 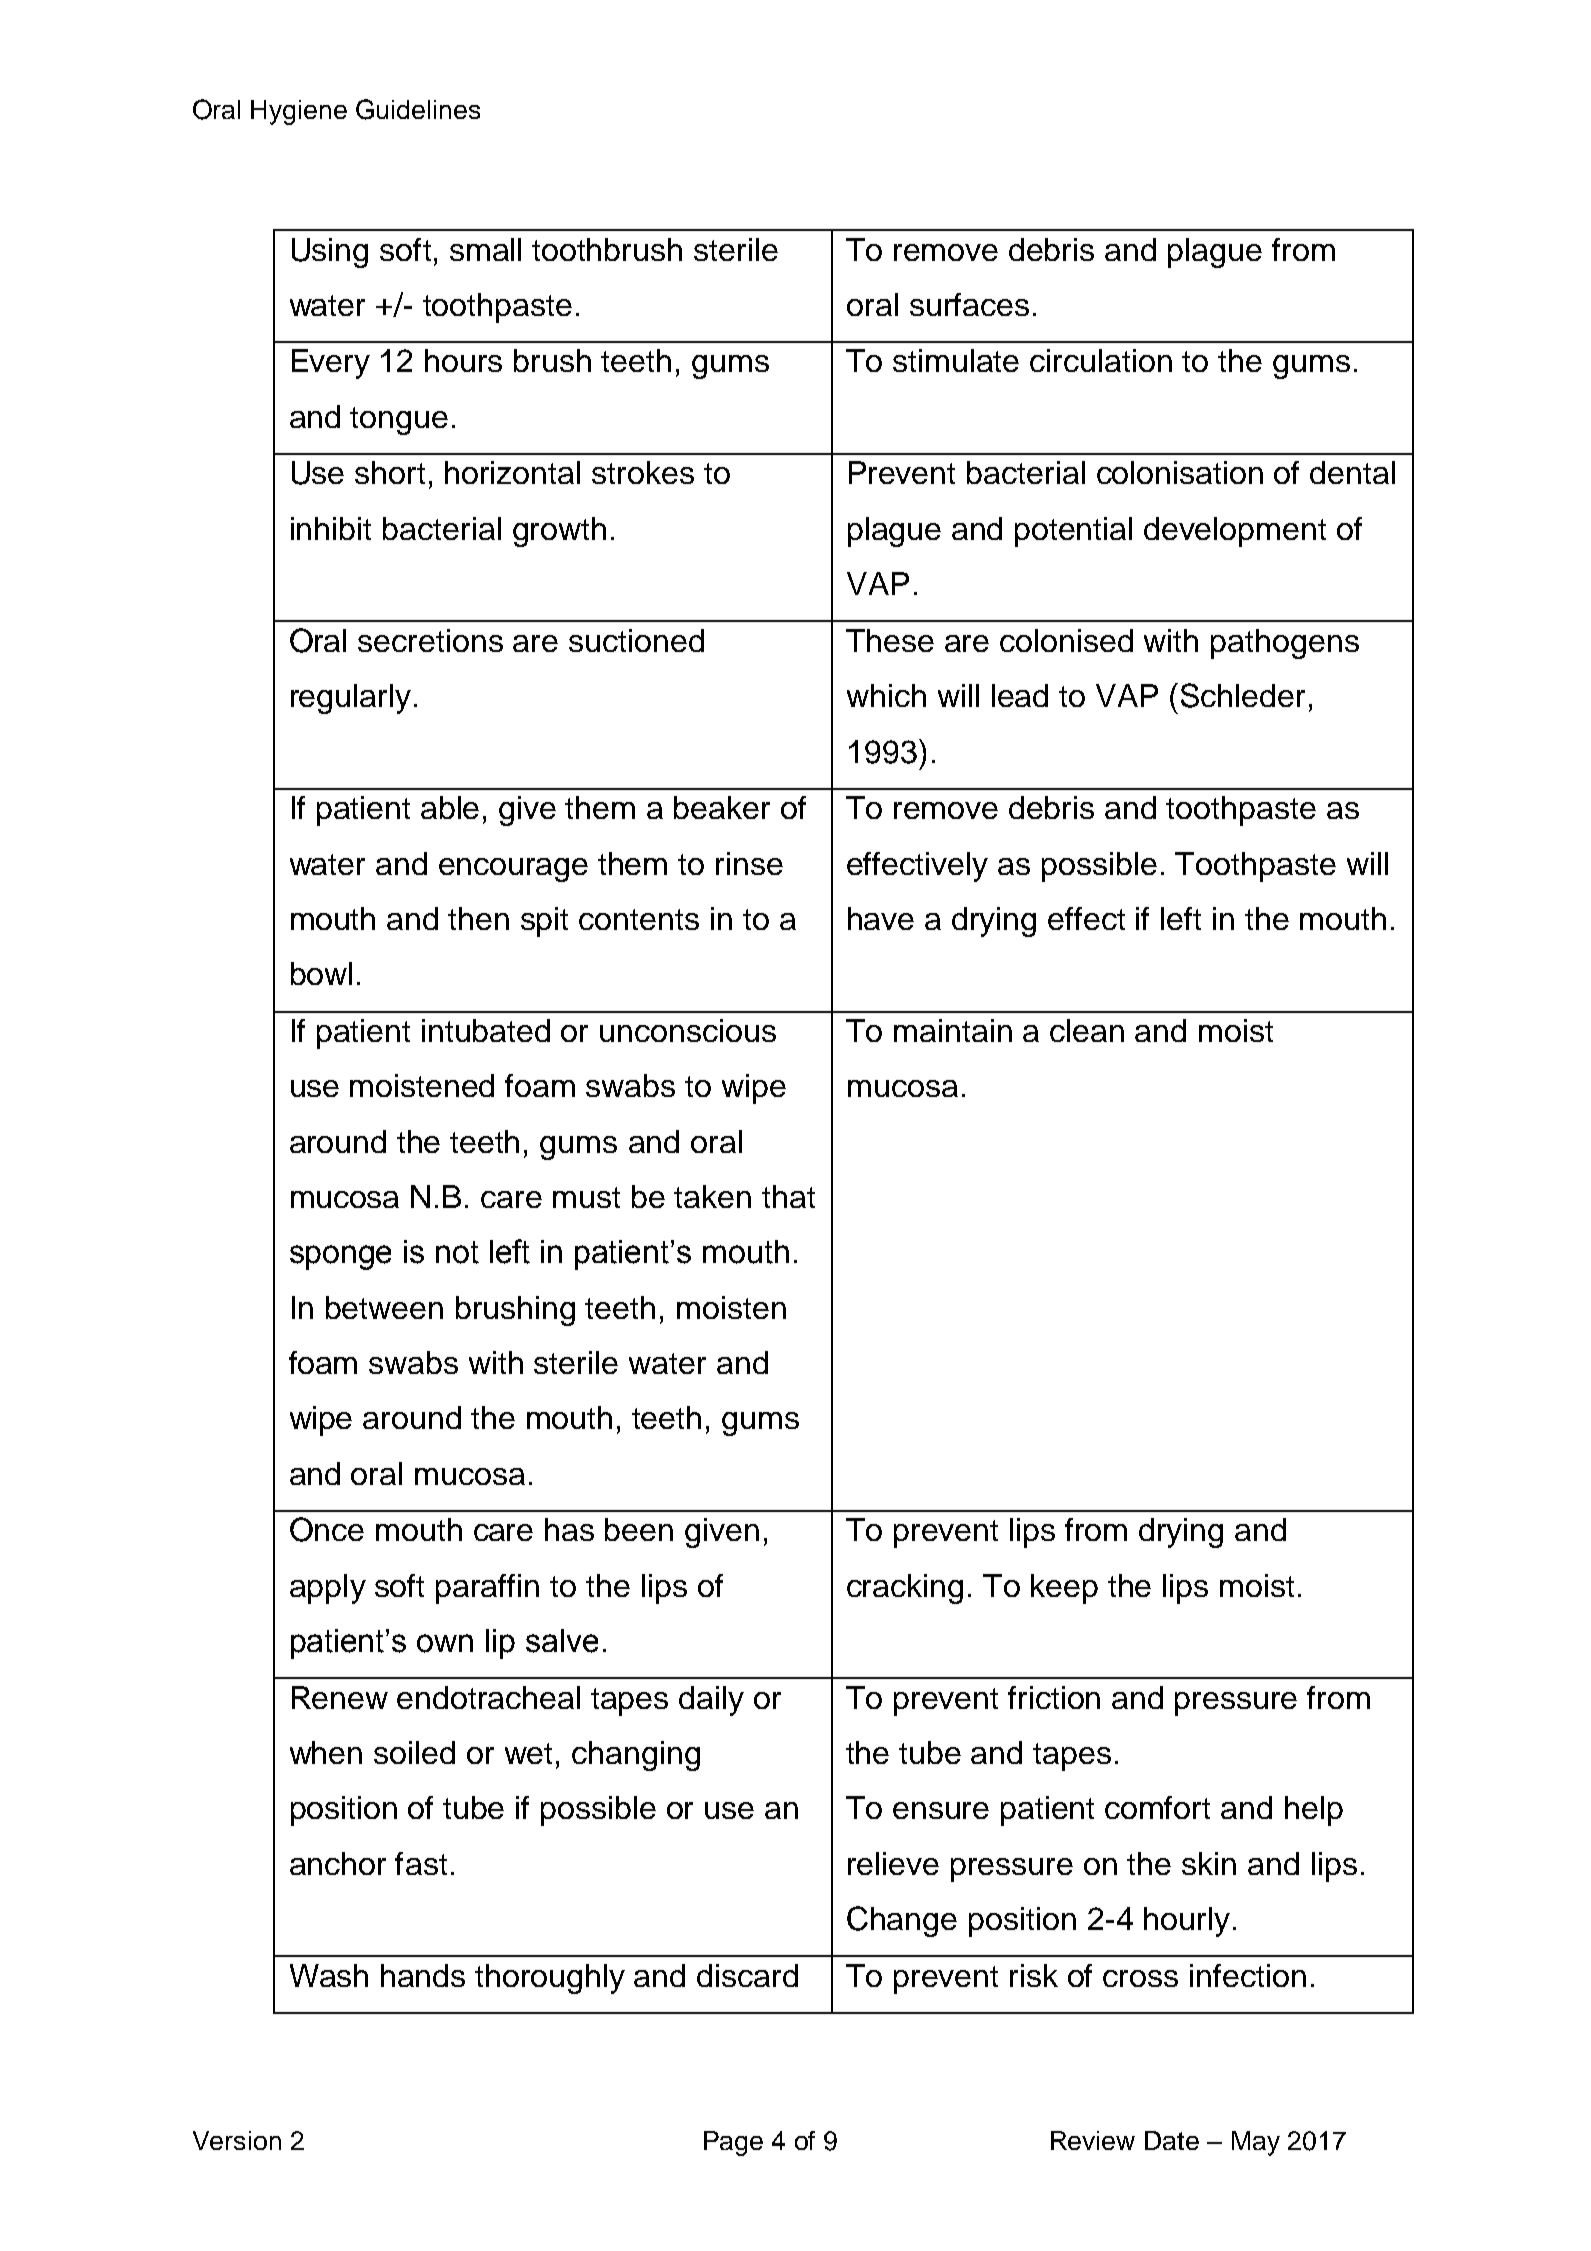 What do you see at coordinates (1256, 2143) in the screenshot?
I see `May` at bounding box center [1256, 2143].
